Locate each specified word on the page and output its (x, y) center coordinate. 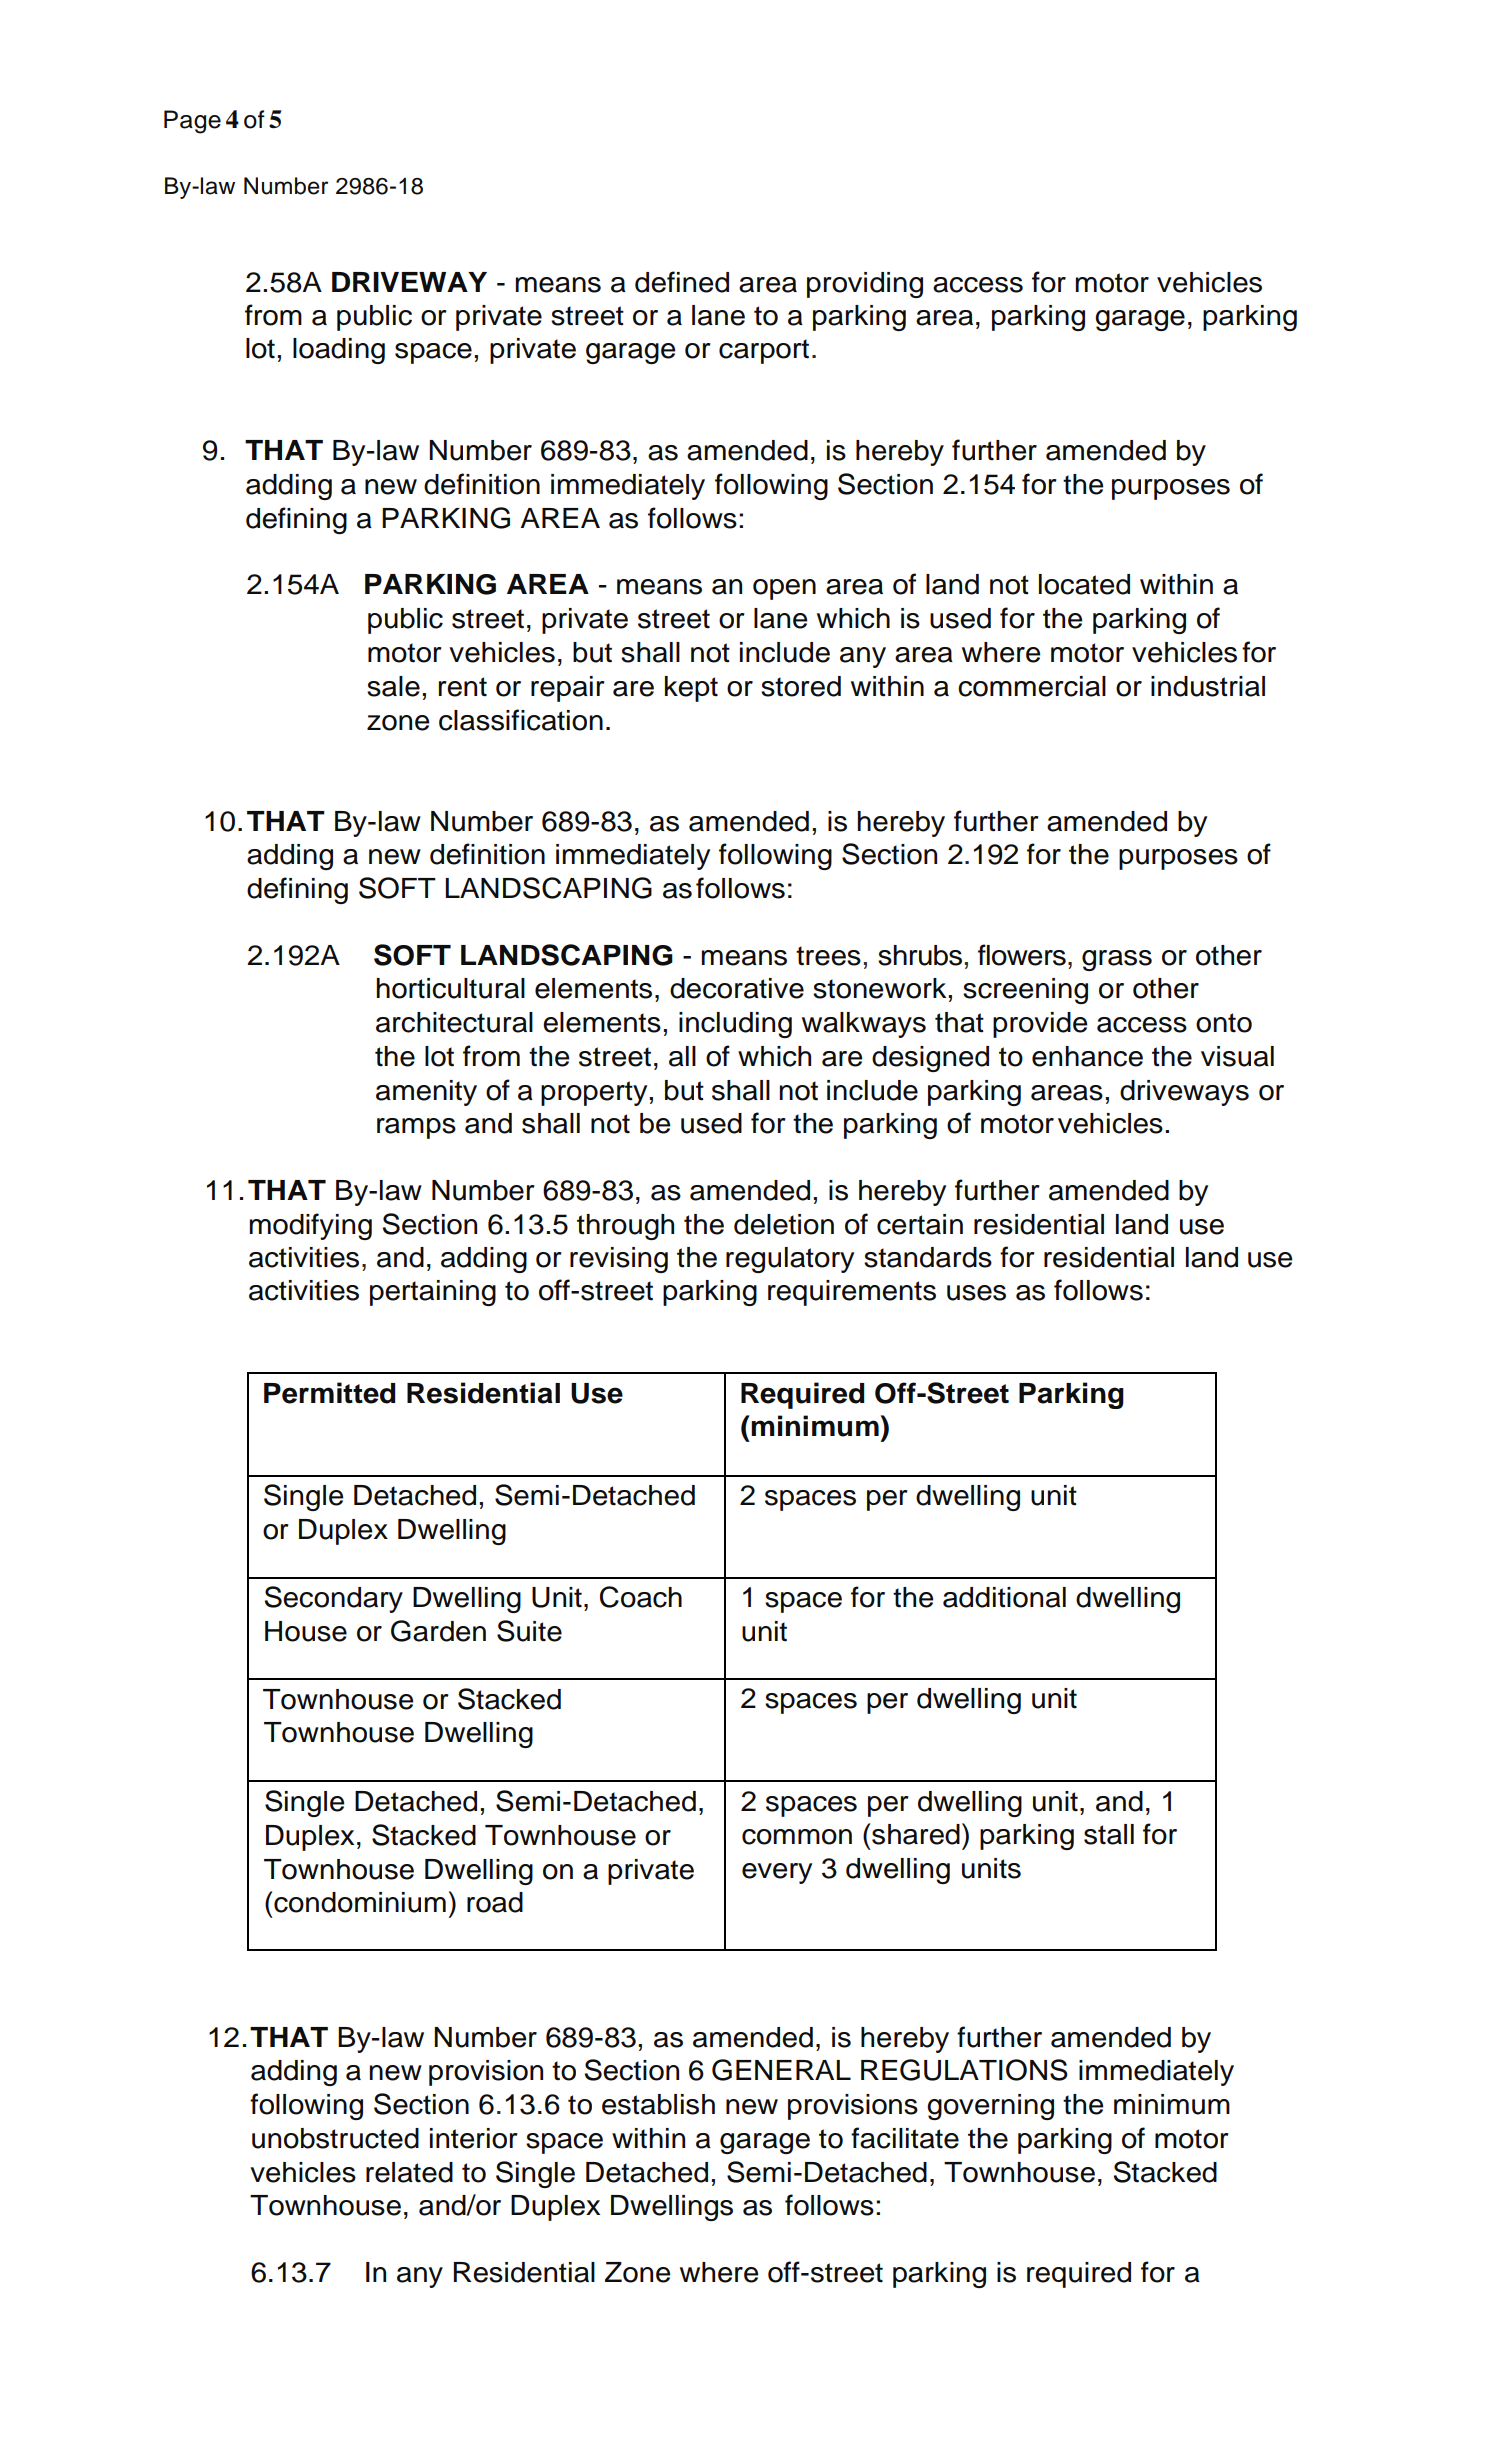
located (1084, 584)
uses (976, 1293)
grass (1117, 960)
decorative (737, 988)
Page (192, 122)
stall (1109, 1834)
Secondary (334, 1599)
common (797, 1837)
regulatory (790, 1260)
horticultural (450, 988)
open (784, 589)
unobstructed (335, 2138)
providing (865, 285)
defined (682, 282)
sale (393, 686)
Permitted (329, 1393)
